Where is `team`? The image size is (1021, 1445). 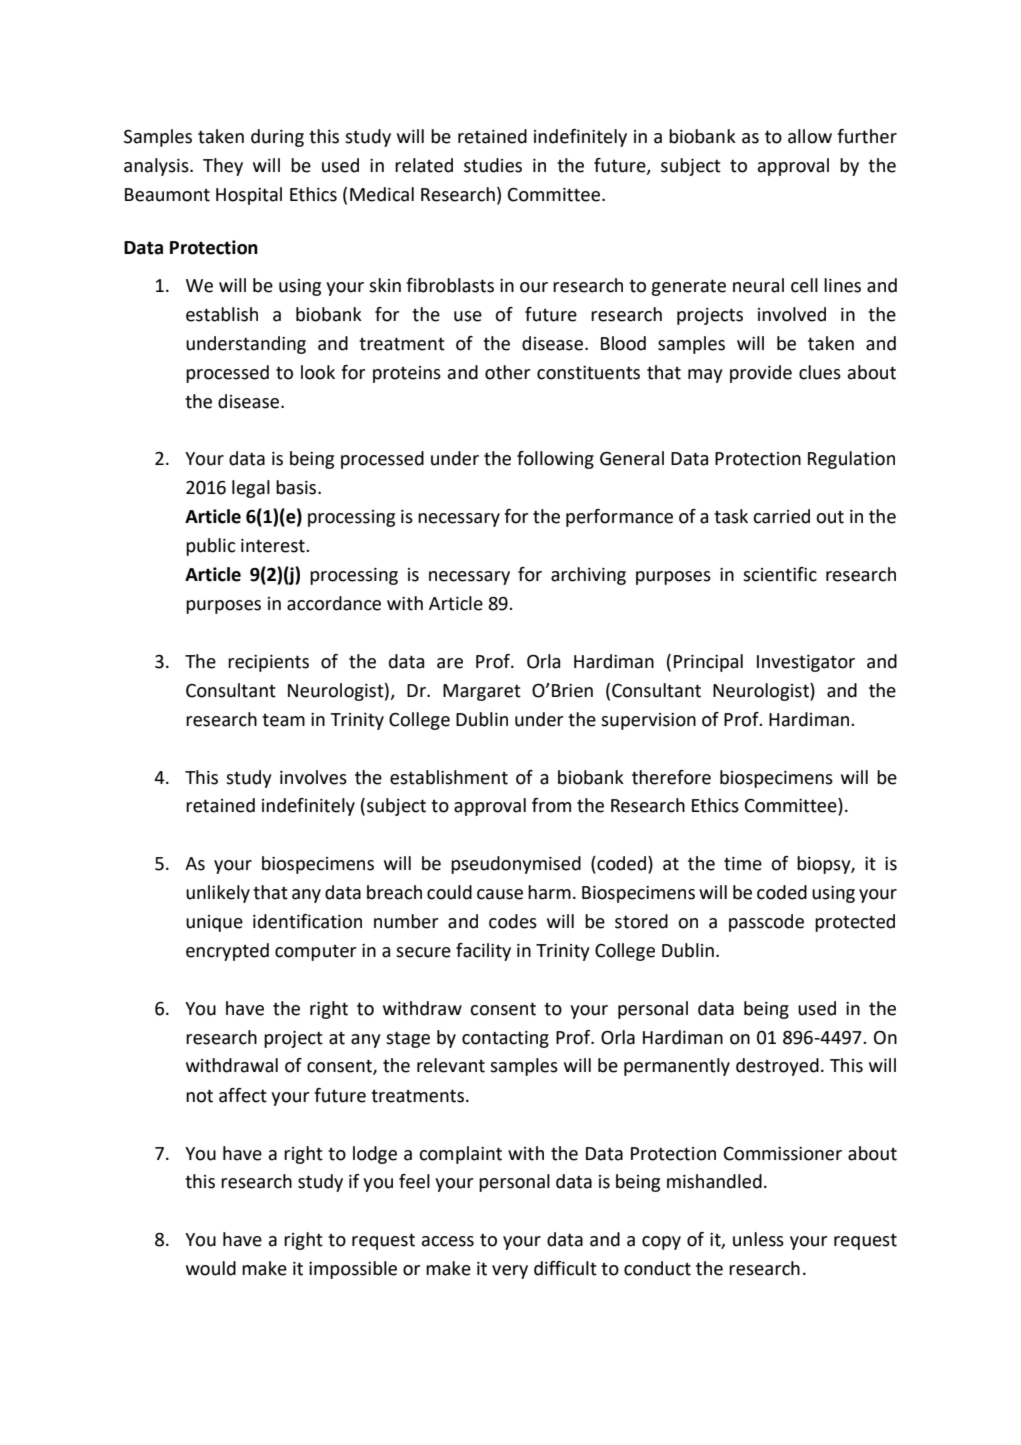 team is located at coordinates (283, 720).
